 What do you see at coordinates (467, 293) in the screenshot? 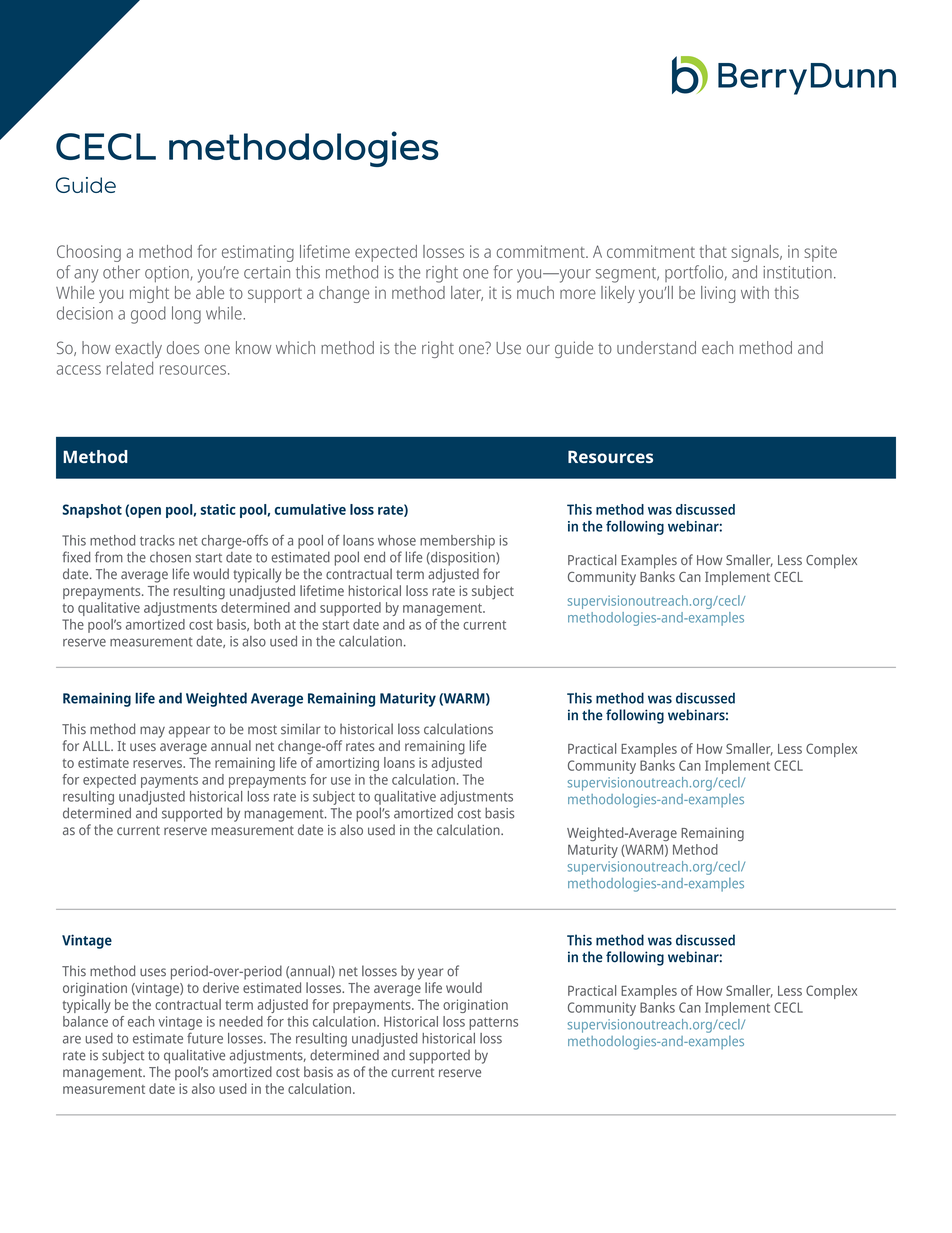
I see `later` at bounding box center [467, 293].
